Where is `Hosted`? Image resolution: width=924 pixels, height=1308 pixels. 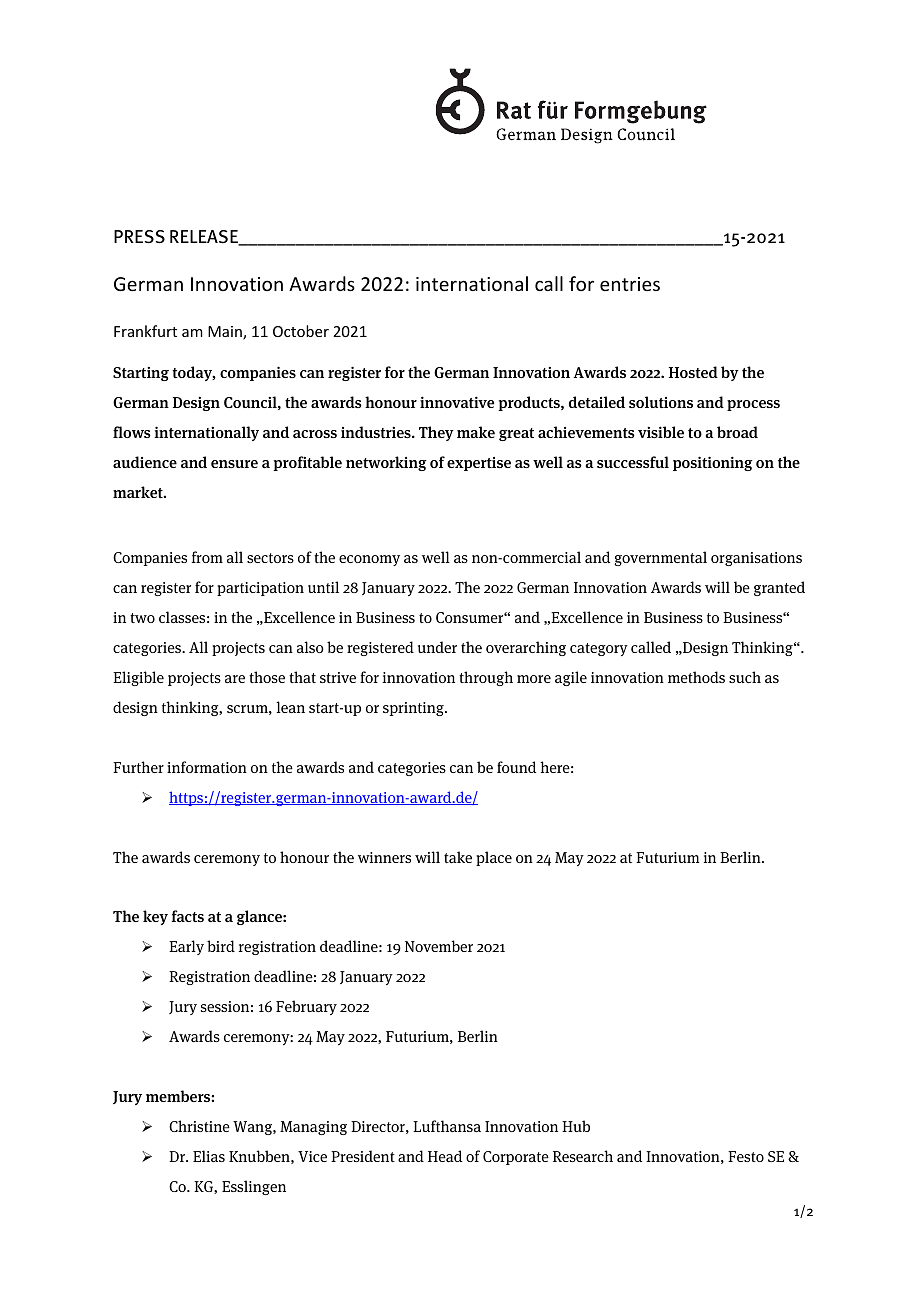
Hosted is located at coordinates (693, 372).
